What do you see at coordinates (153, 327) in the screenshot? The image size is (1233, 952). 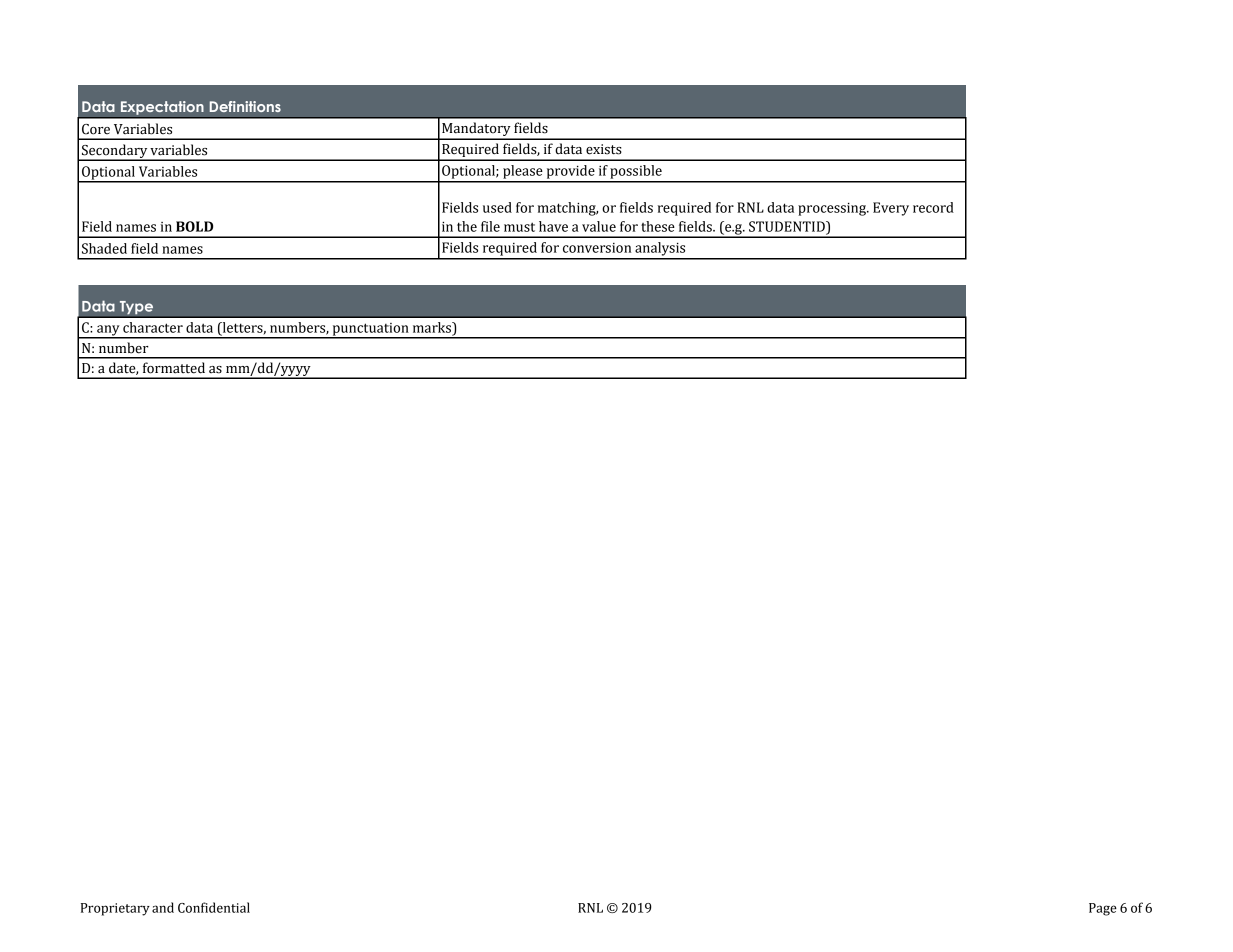 I see `character` at bounding box center [153, 327].
